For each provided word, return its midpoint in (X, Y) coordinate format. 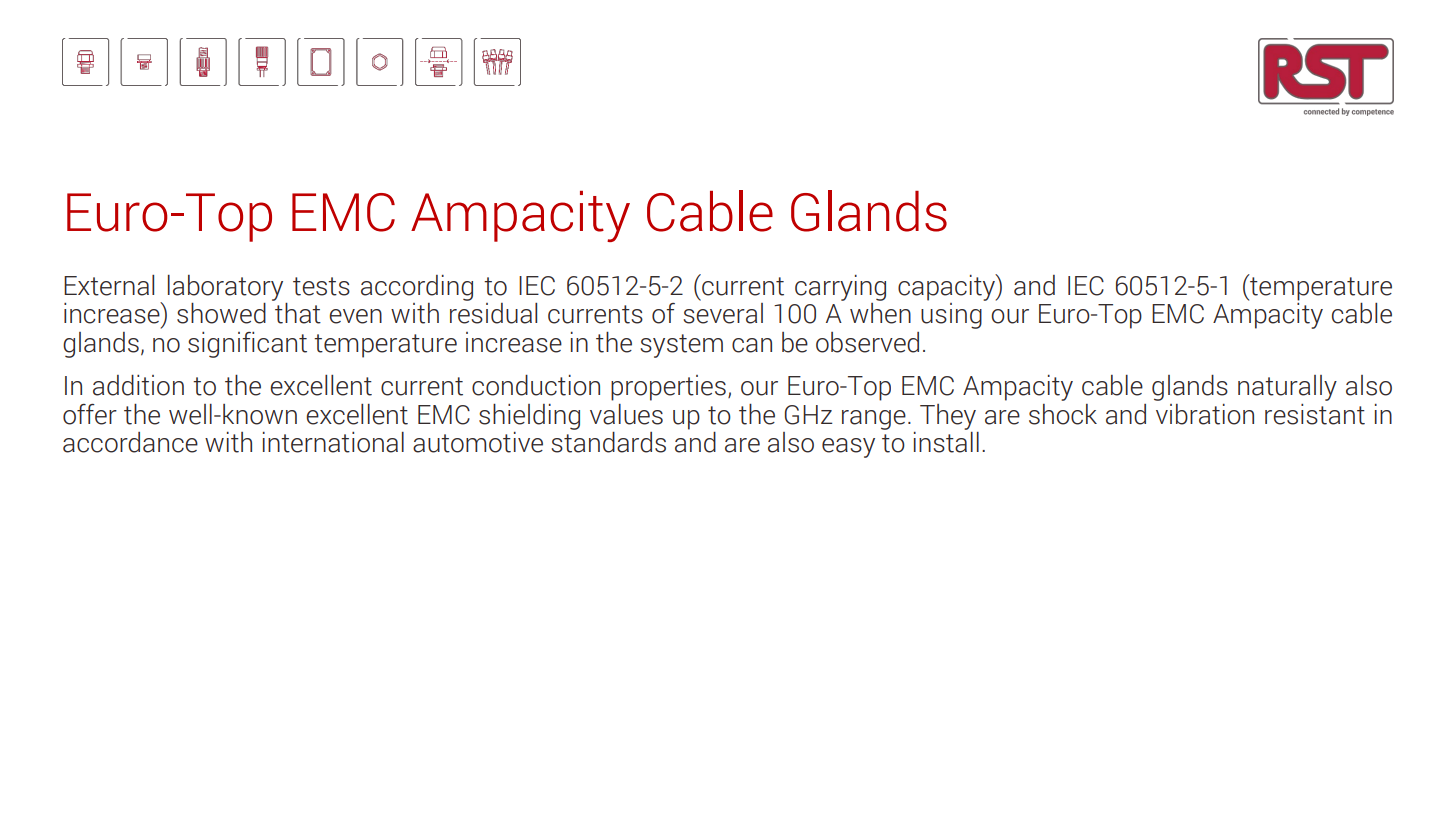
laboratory (225, 288)
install (946, 442)
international (333, 442)
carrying (840, 288)
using (951, 316)
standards (608, 442)
